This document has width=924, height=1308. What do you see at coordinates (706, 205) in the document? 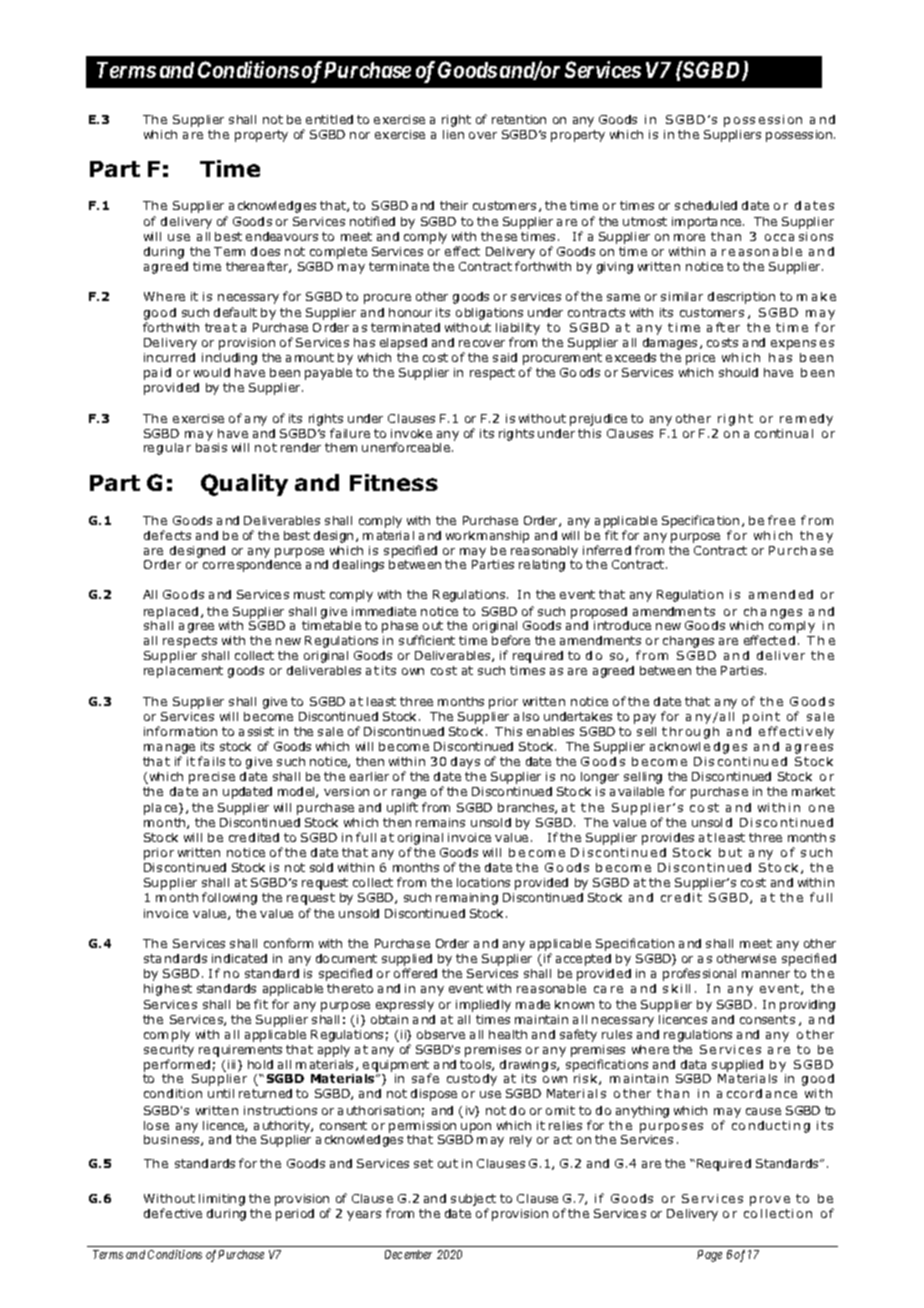
I see `scheduled` at bounding box center [706, 205].
